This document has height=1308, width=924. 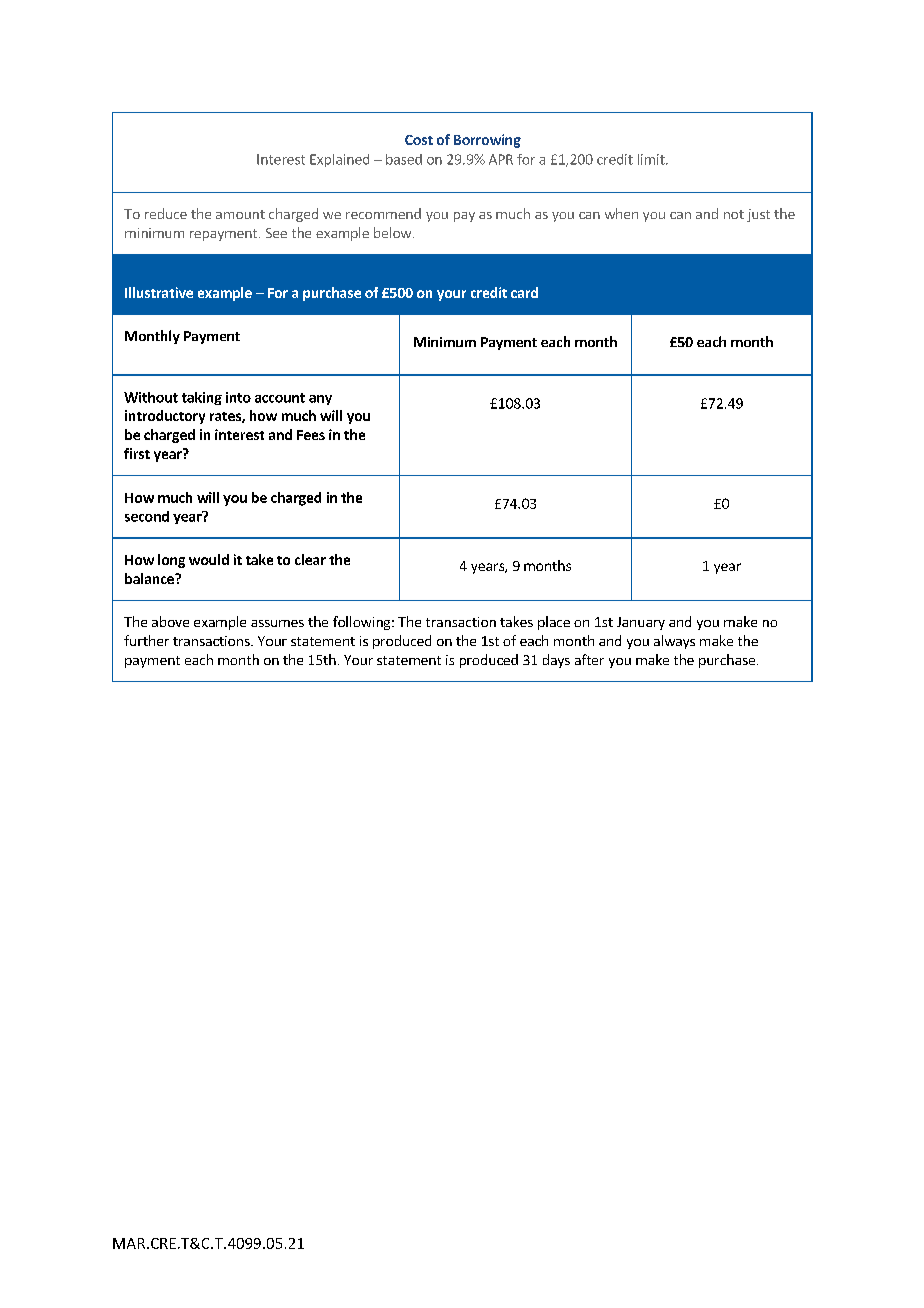 What do you see at coordinates (147, 516) in the document?
I see `second` at bounding box center [147, 516].
